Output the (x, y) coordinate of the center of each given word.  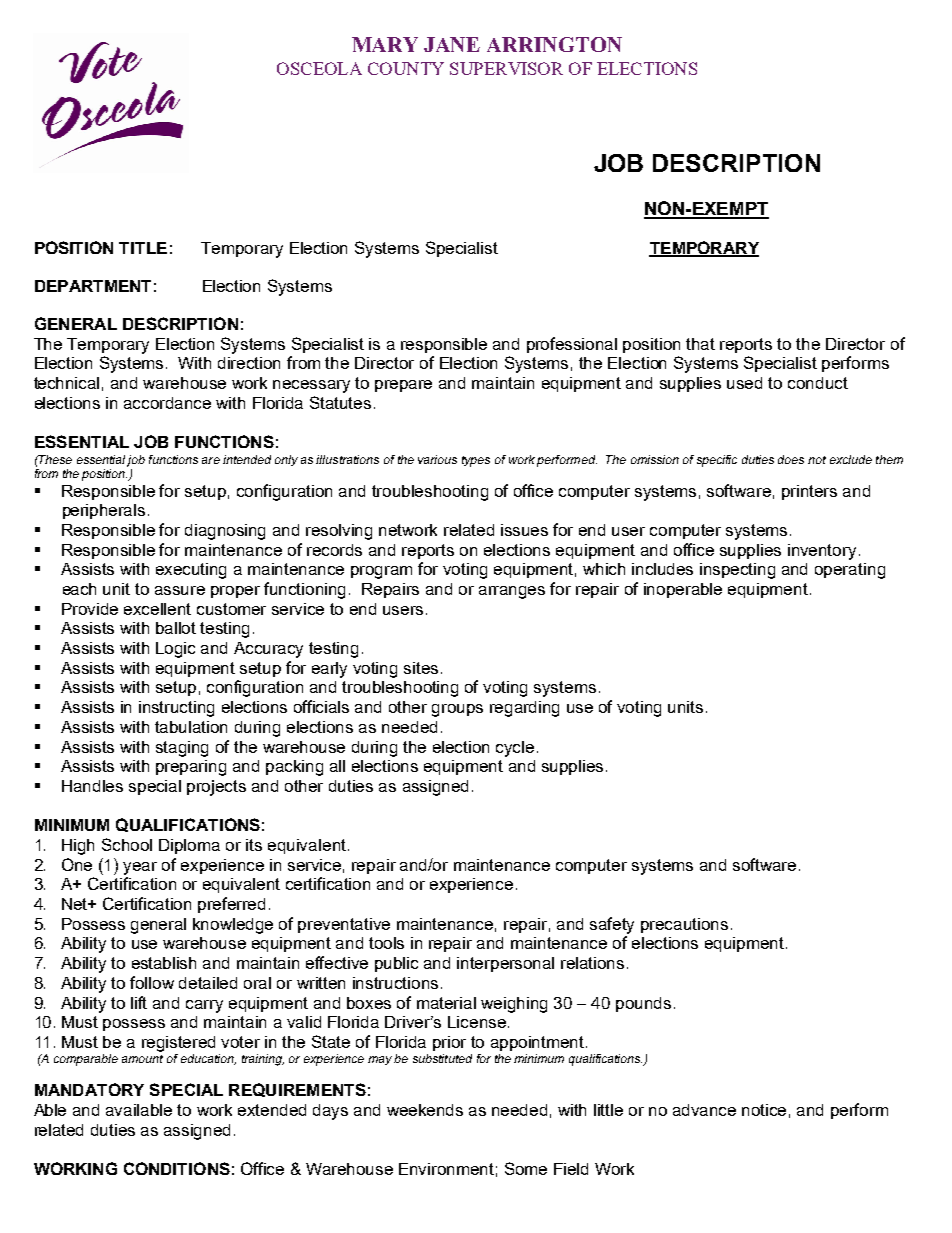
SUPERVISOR (506, 68)
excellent (157, 609)
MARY (385, 44)
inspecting (737, 571)
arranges (512, 592)
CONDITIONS (177, 1168)
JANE (452, 44)
